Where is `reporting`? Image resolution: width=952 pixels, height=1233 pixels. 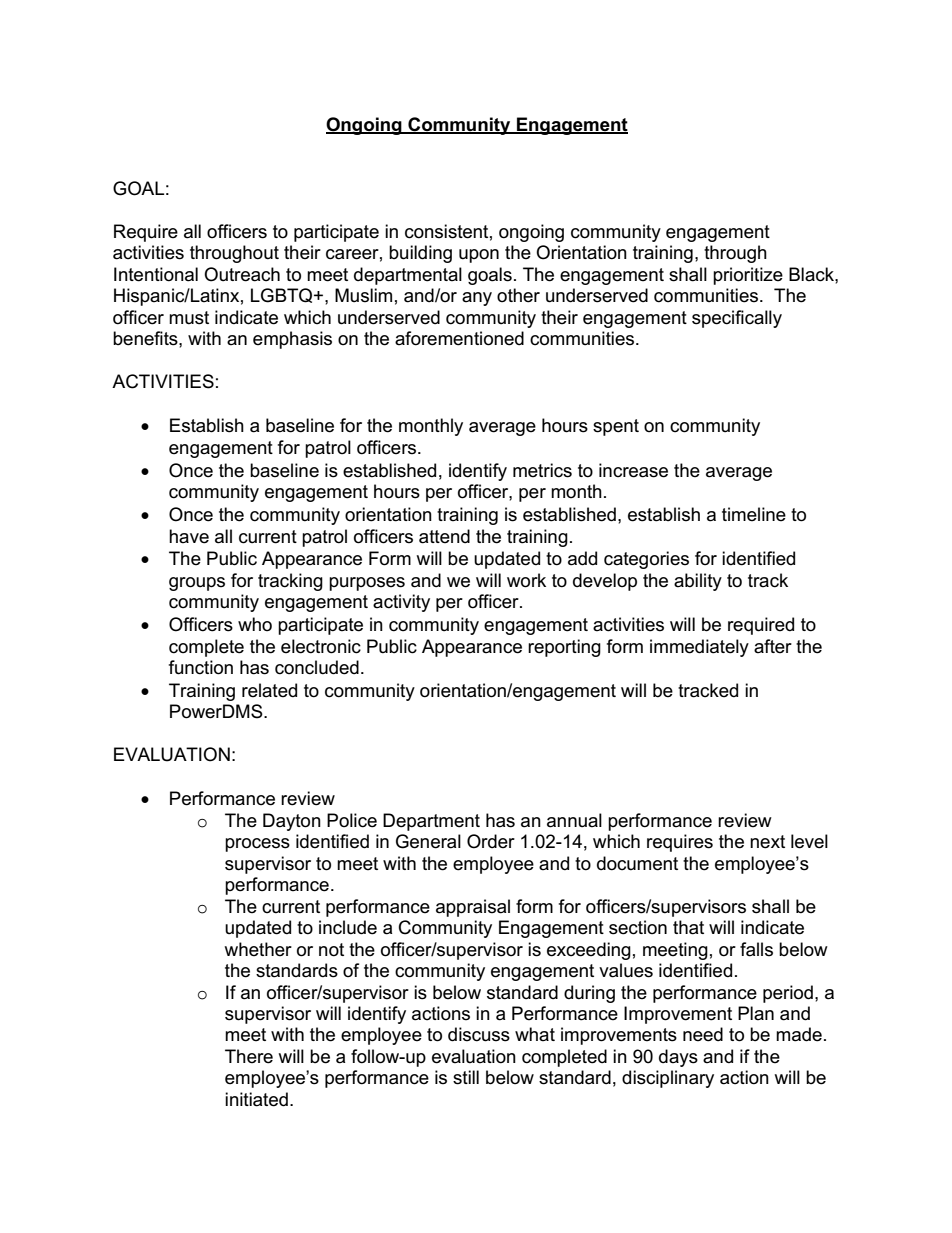 reporting is located at coordinates (564, 648).
